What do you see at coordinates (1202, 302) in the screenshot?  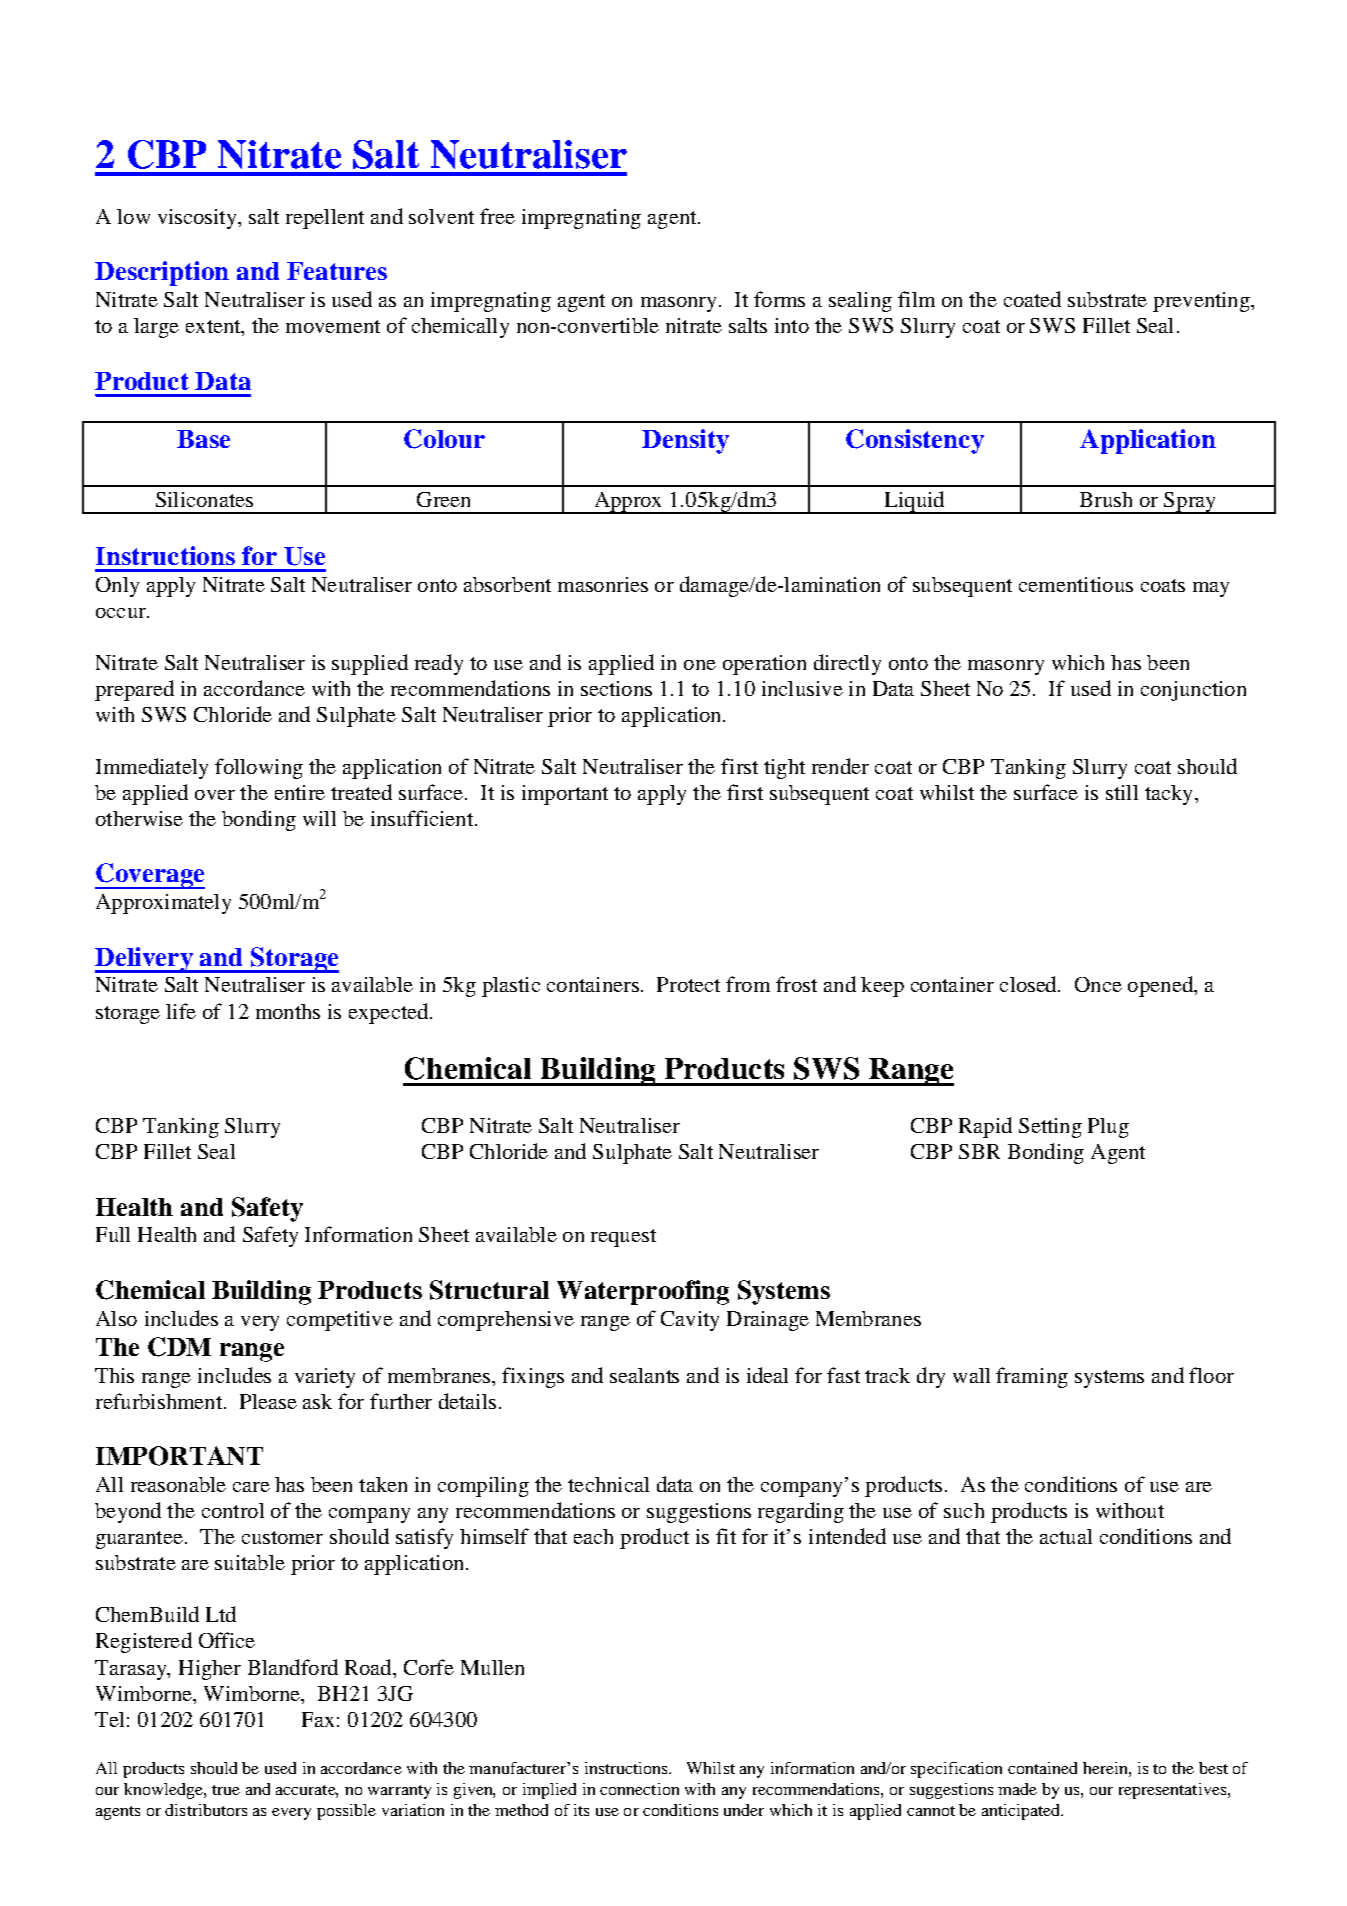 I see `preventing` at bounding box center [1202, 302].
